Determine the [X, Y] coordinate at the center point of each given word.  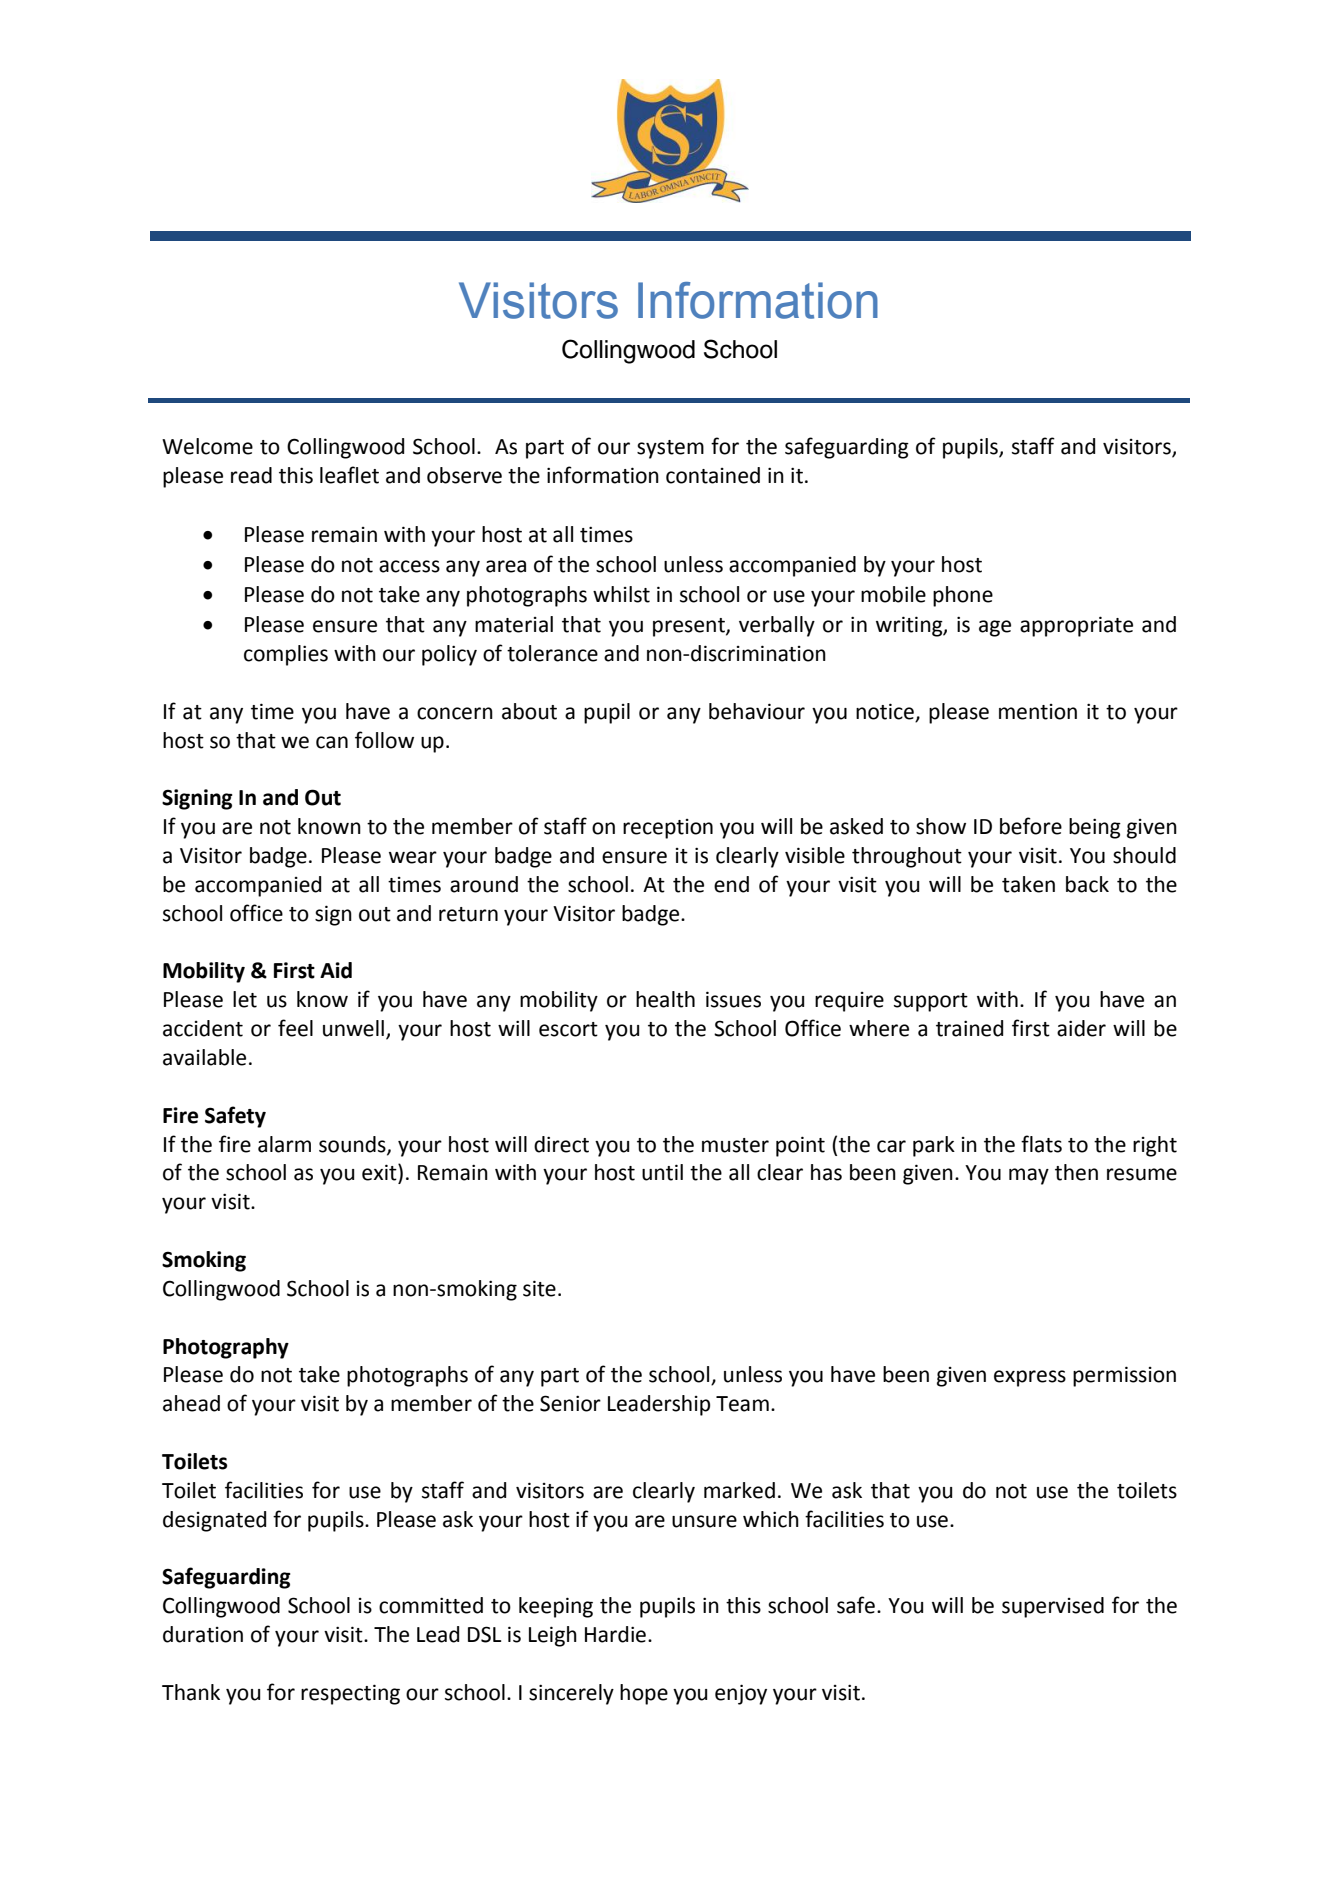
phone [963, 596]
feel [295, 1028]
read [251, 475]
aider [1081, 1028]
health [665, 999]
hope [644, 1694]
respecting [350, 1694]
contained [713, 475]
